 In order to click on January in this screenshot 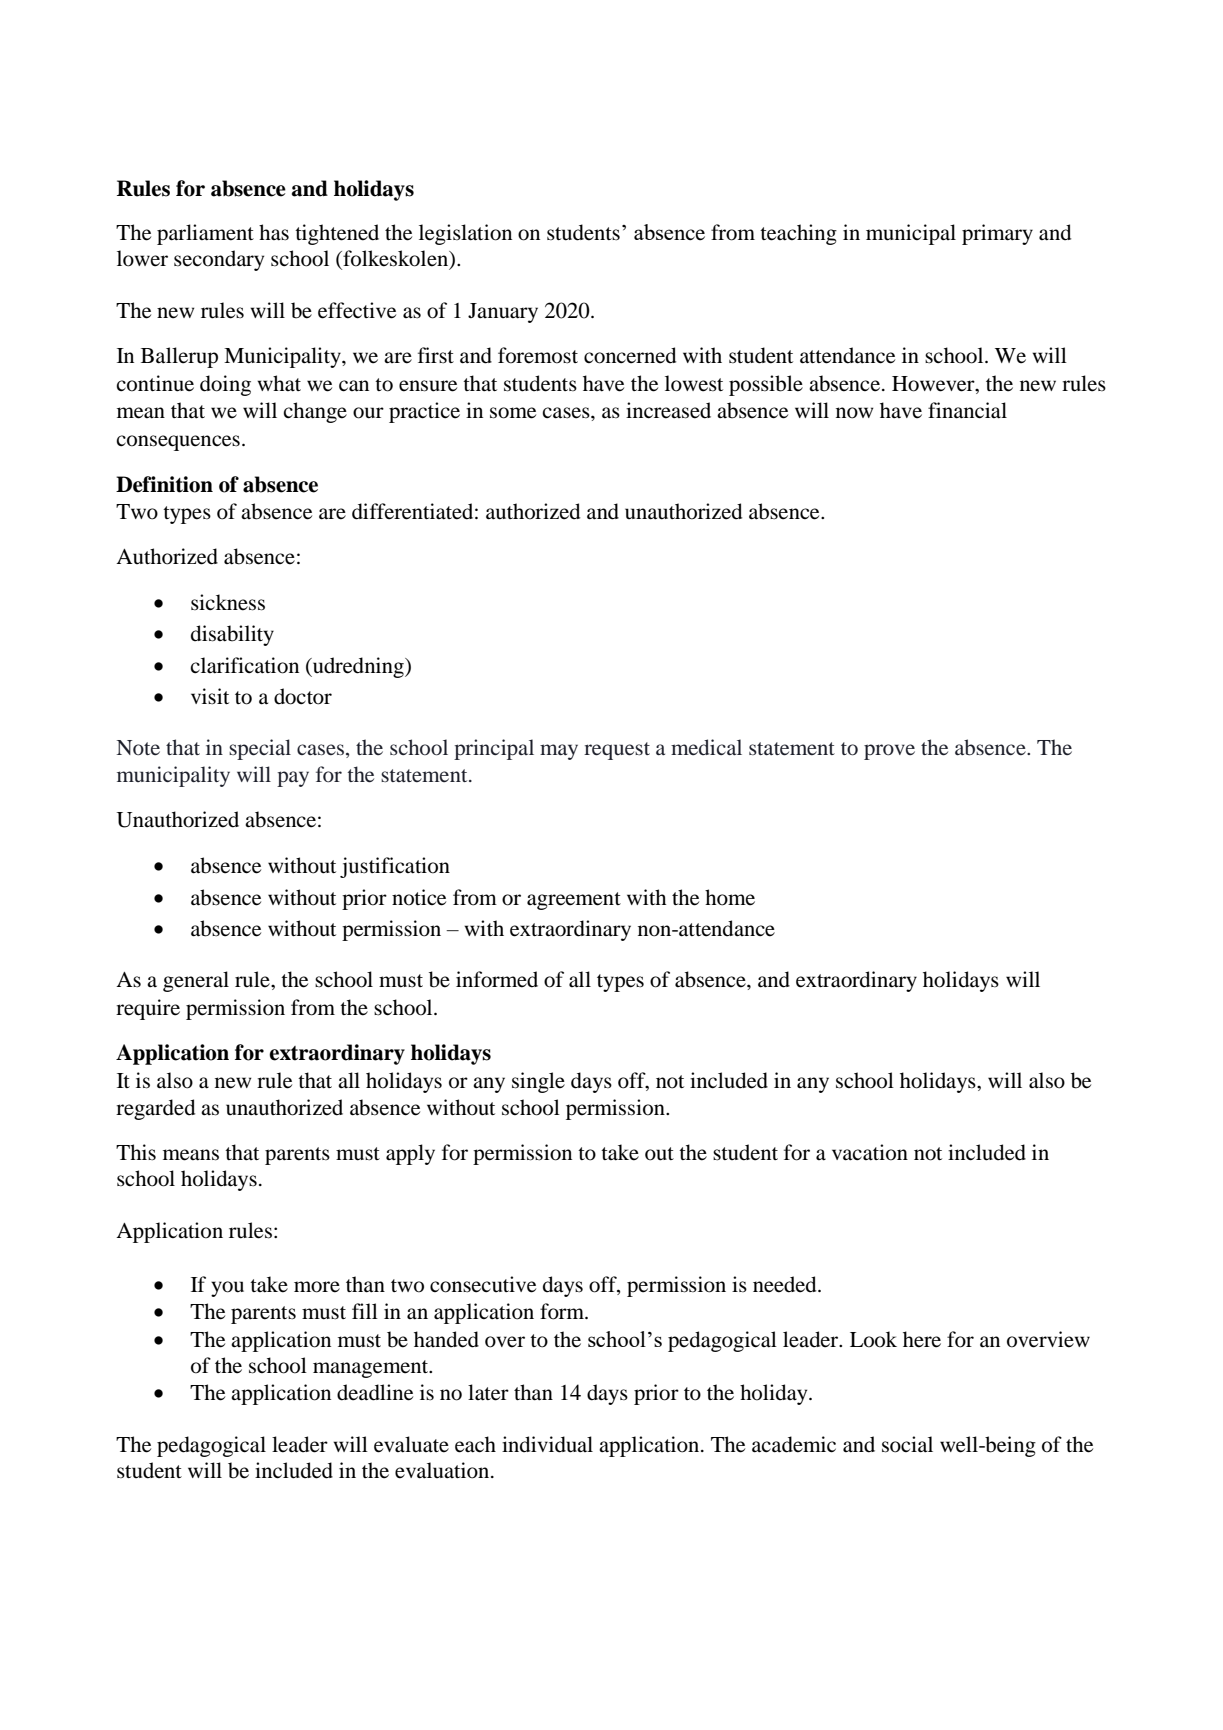, I will do `click(503, 313)`.
